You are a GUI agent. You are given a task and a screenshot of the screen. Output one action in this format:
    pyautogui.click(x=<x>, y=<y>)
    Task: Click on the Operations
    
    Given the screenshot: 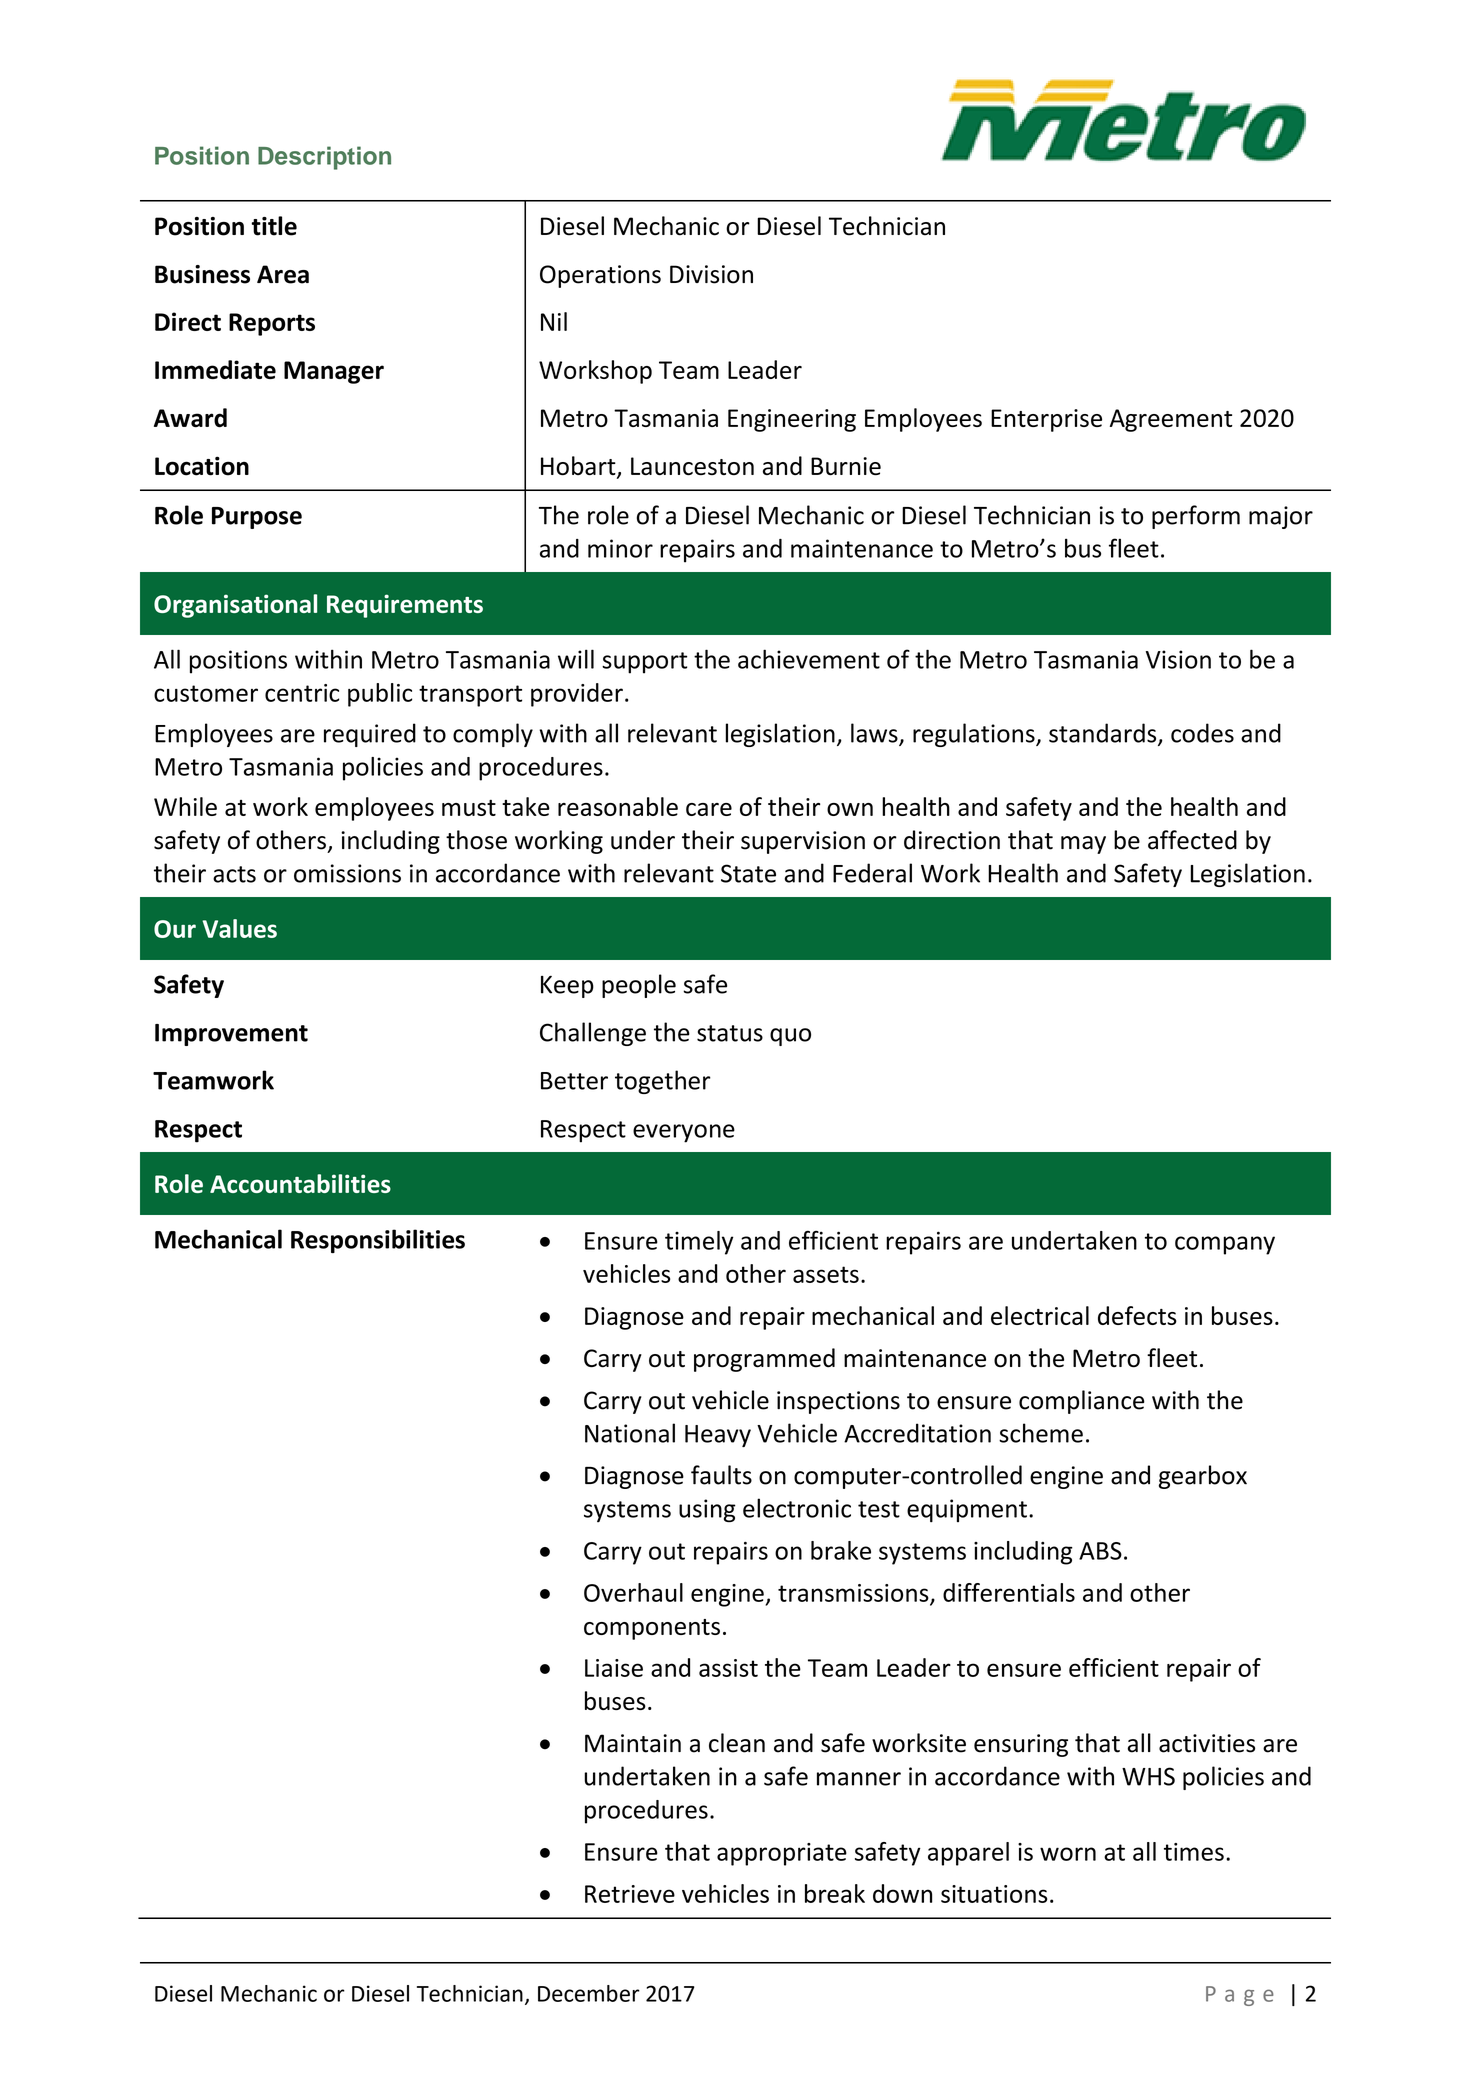 What is the action you would take?
    pyautogui.click(x=600, y=276)
